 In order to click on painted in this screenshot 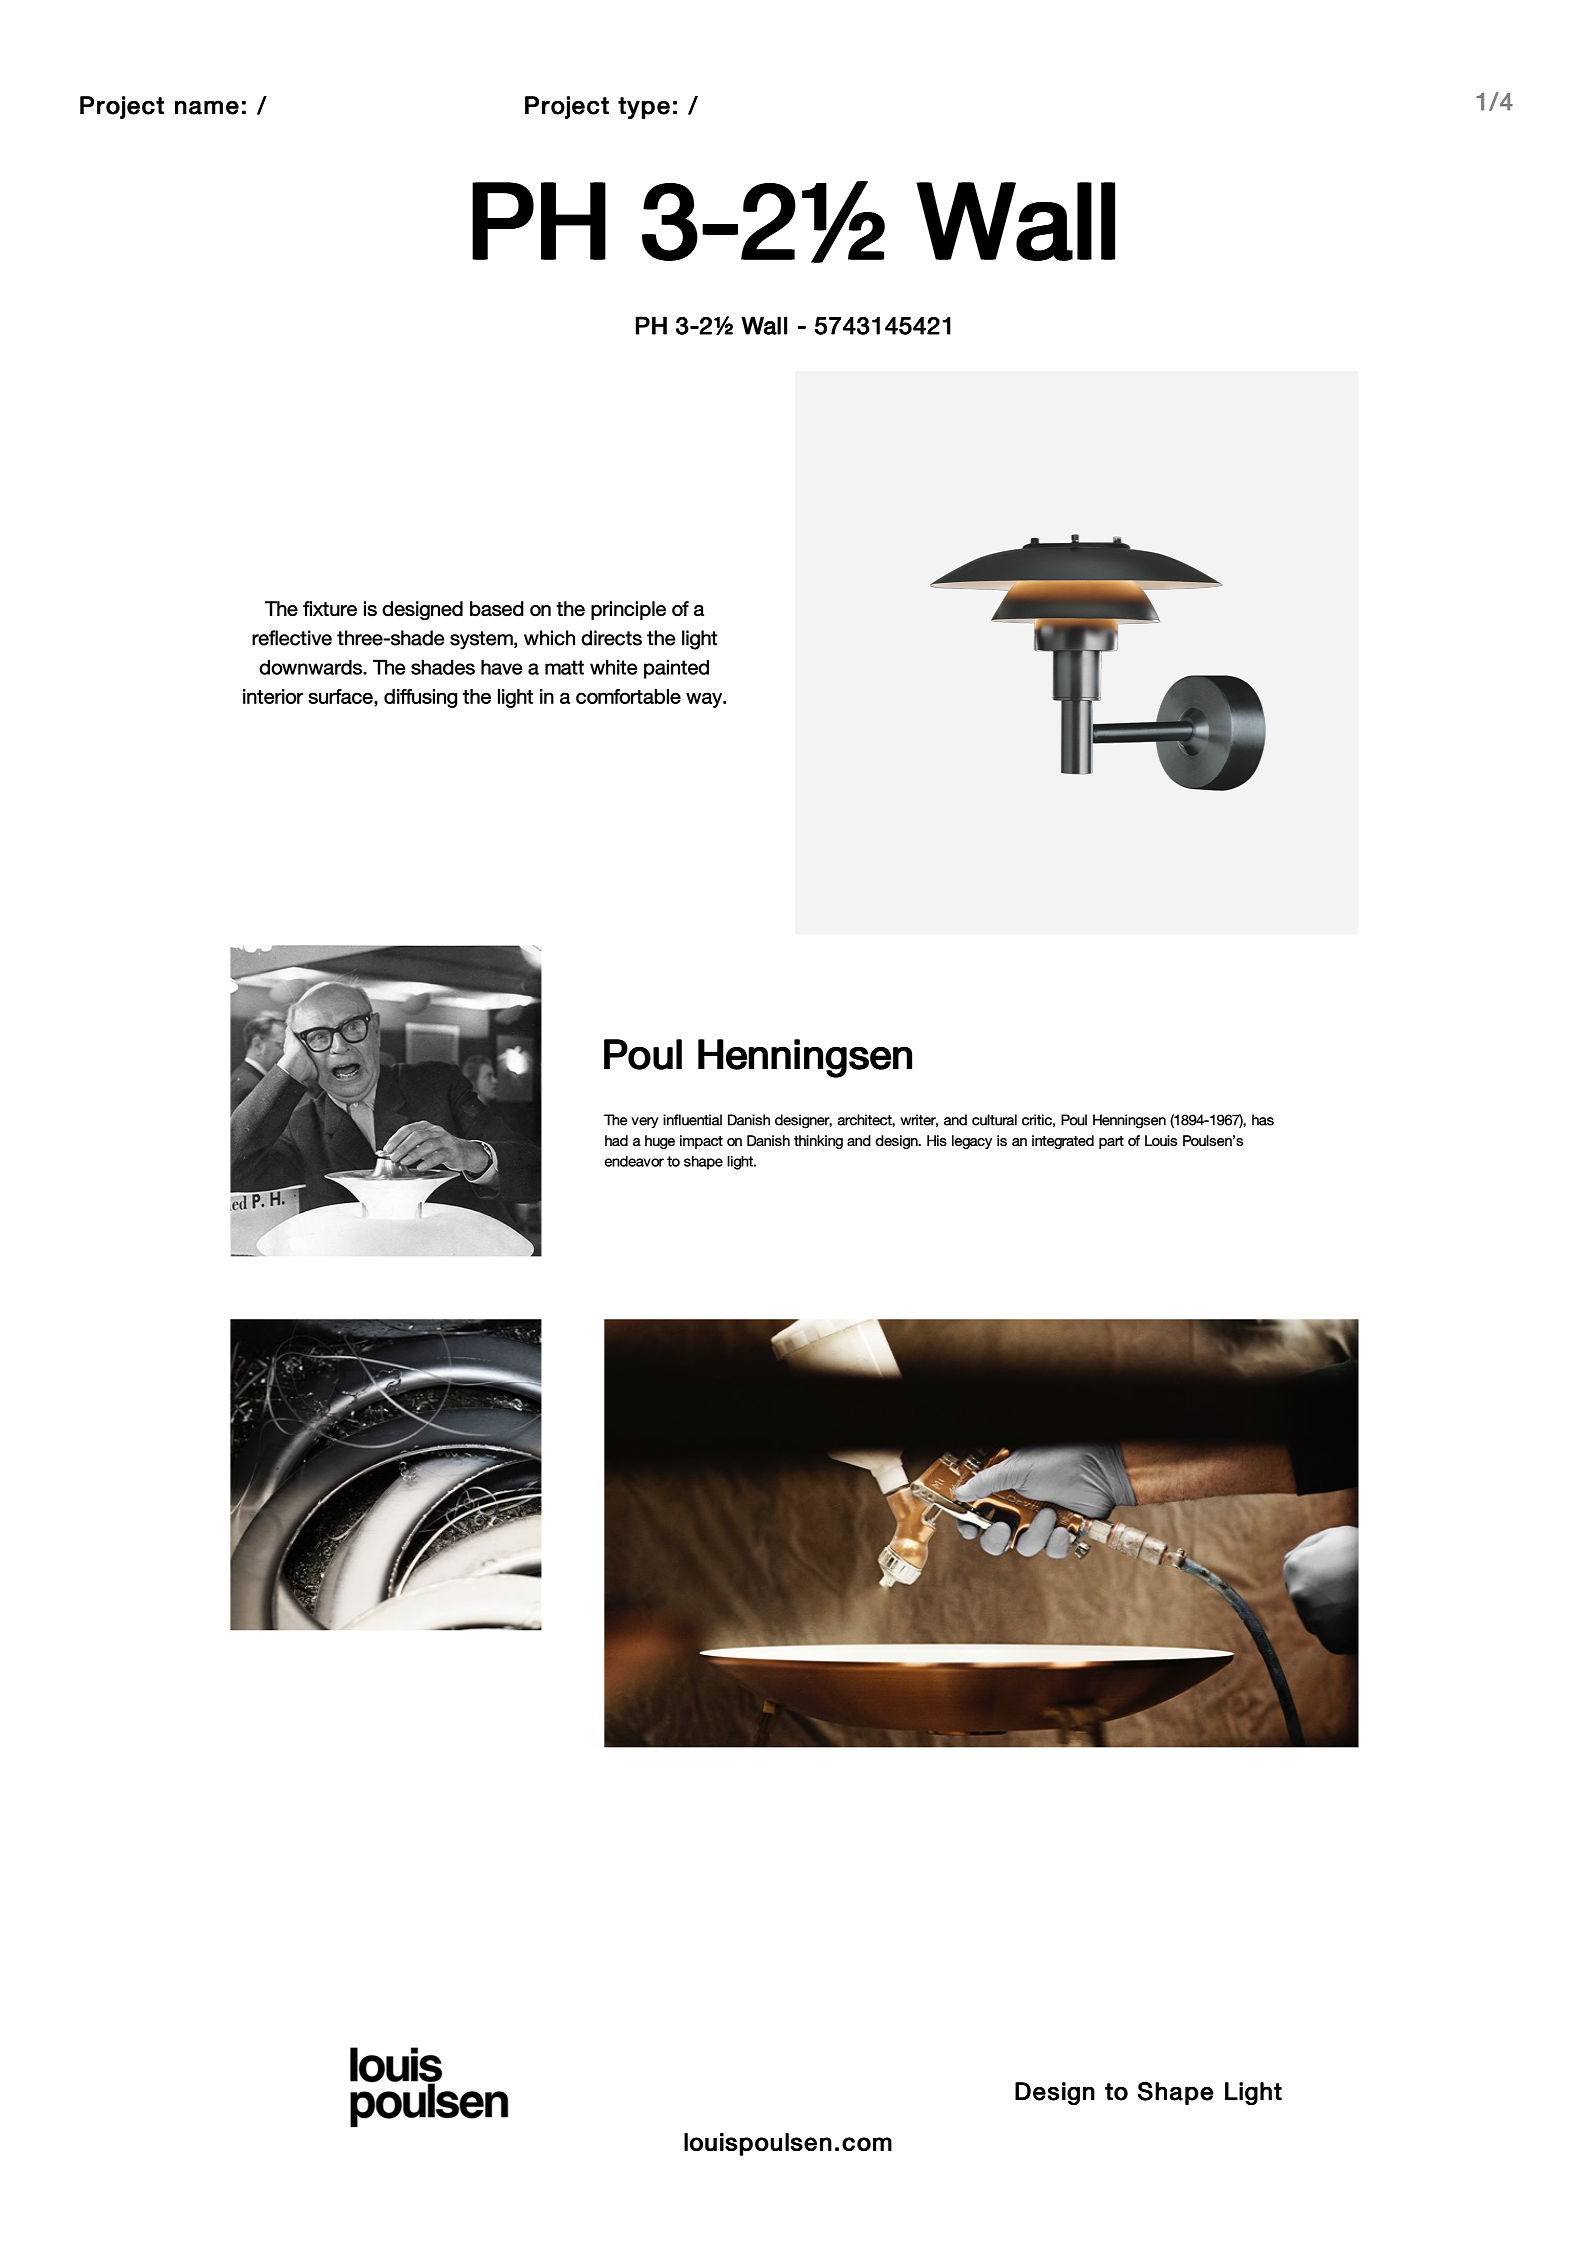, I will do `click(676, 669)`.
